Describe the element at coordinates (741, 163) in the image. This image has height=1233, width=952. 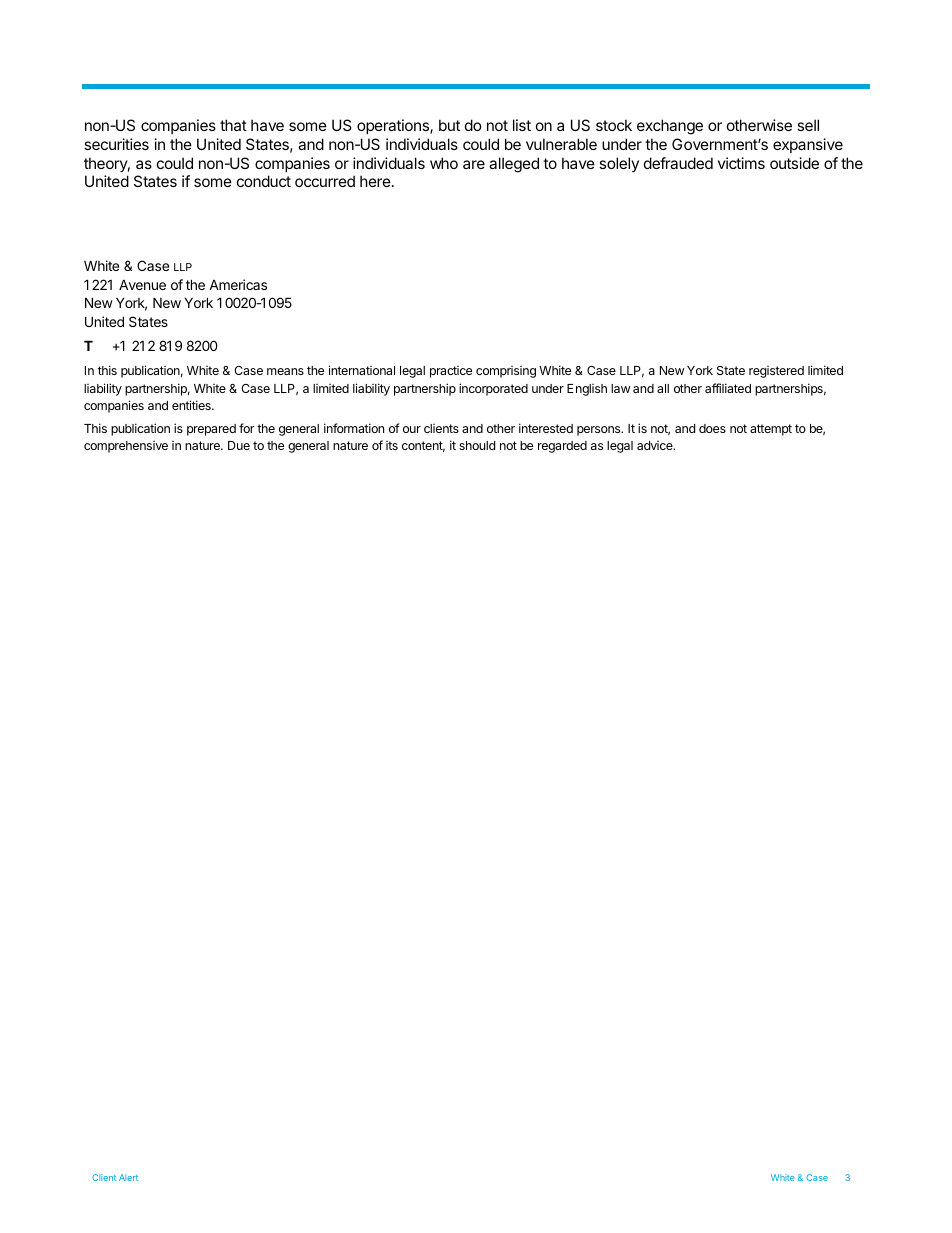
I see `victims` at that location.
